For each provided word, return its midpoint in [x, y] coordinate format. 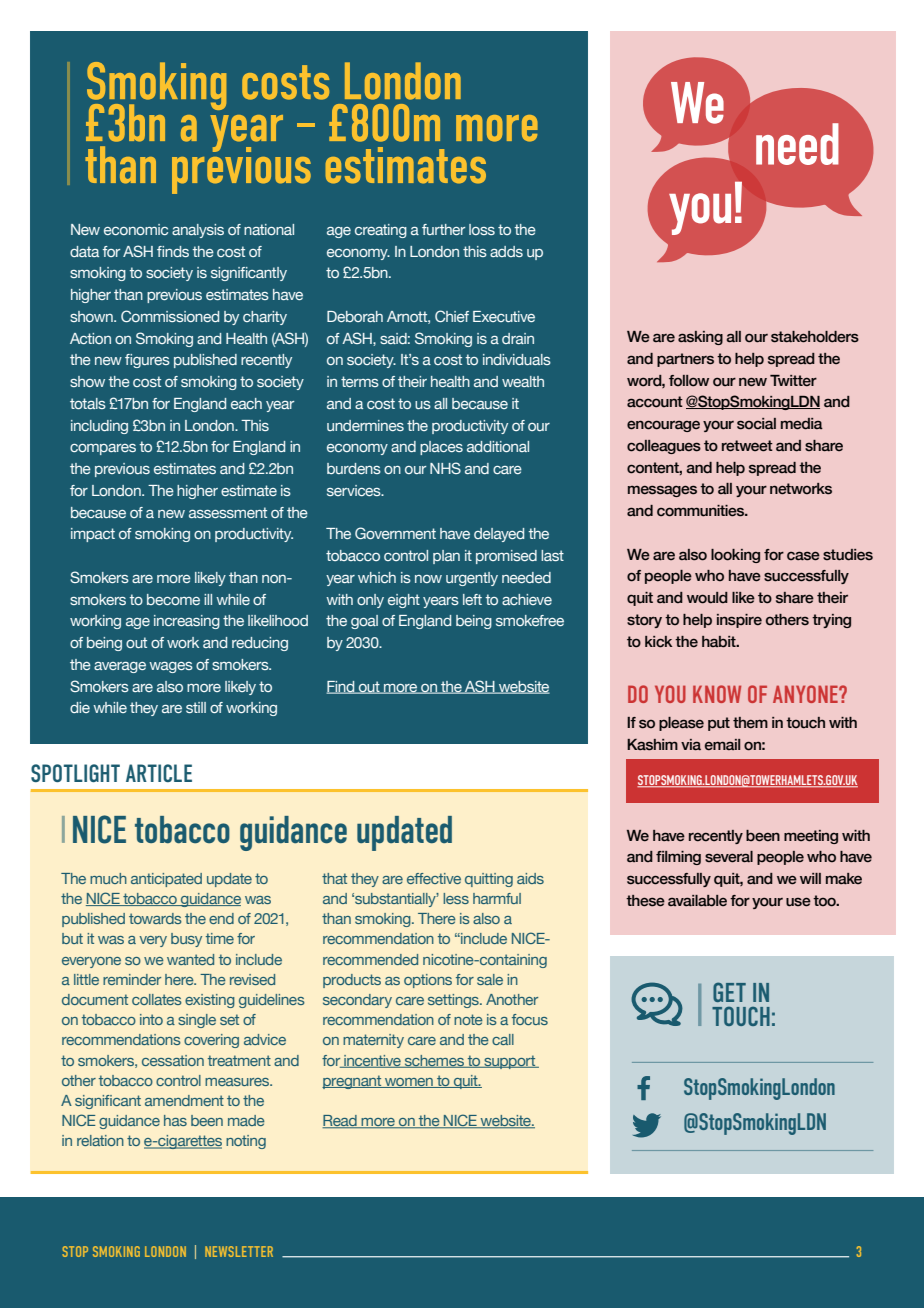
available [697, 901]
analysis [198, 231]
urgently [472, 579]
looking [735, 556]
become [173, 599]
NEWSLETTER [239, 1251]
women [409, 1083]
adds [506, 251]
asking [700, 338]
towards [155, 918]
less [456, 898]
